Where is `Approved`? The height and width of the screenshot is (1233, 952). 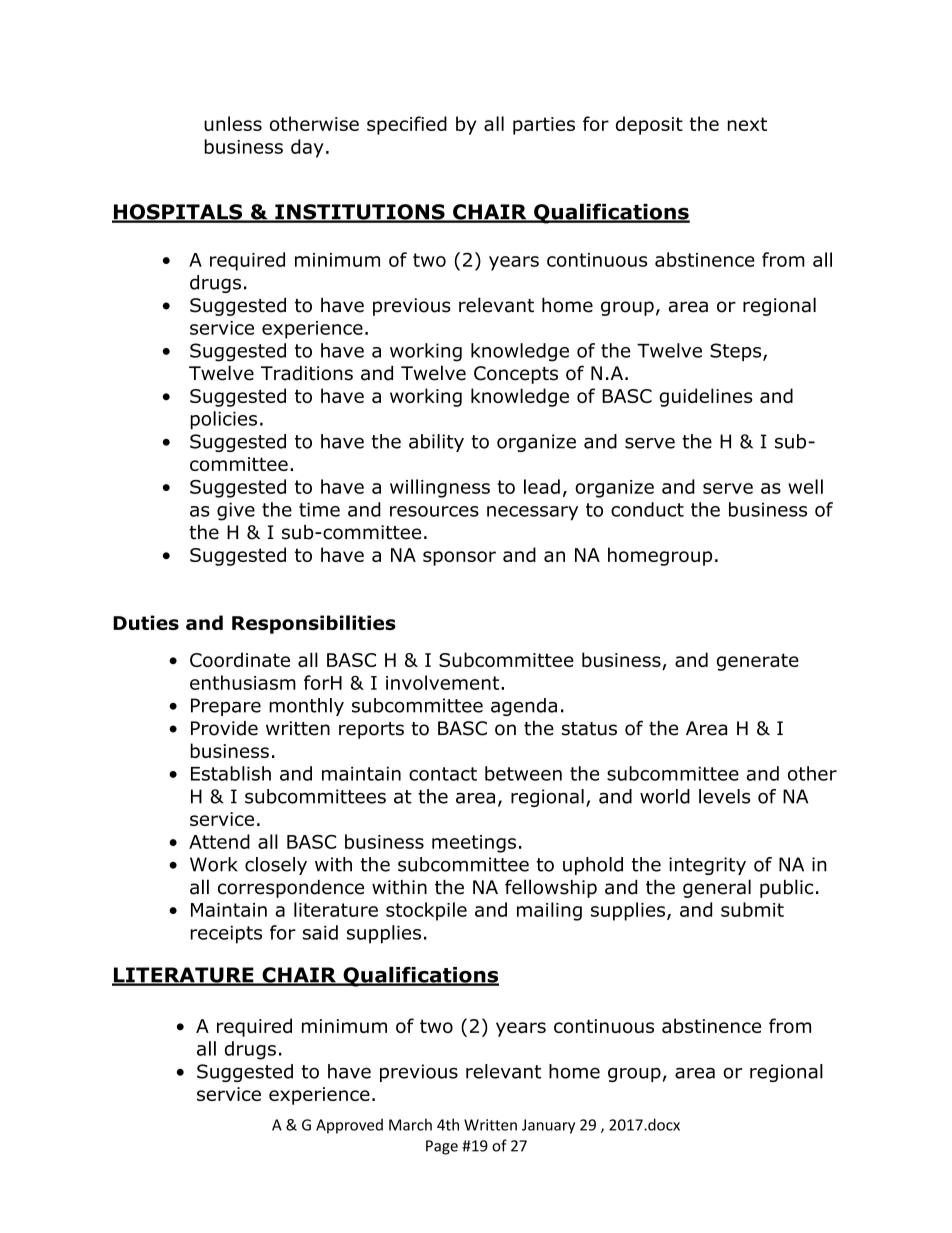
Approved is located at coordinates (349, 1126).
